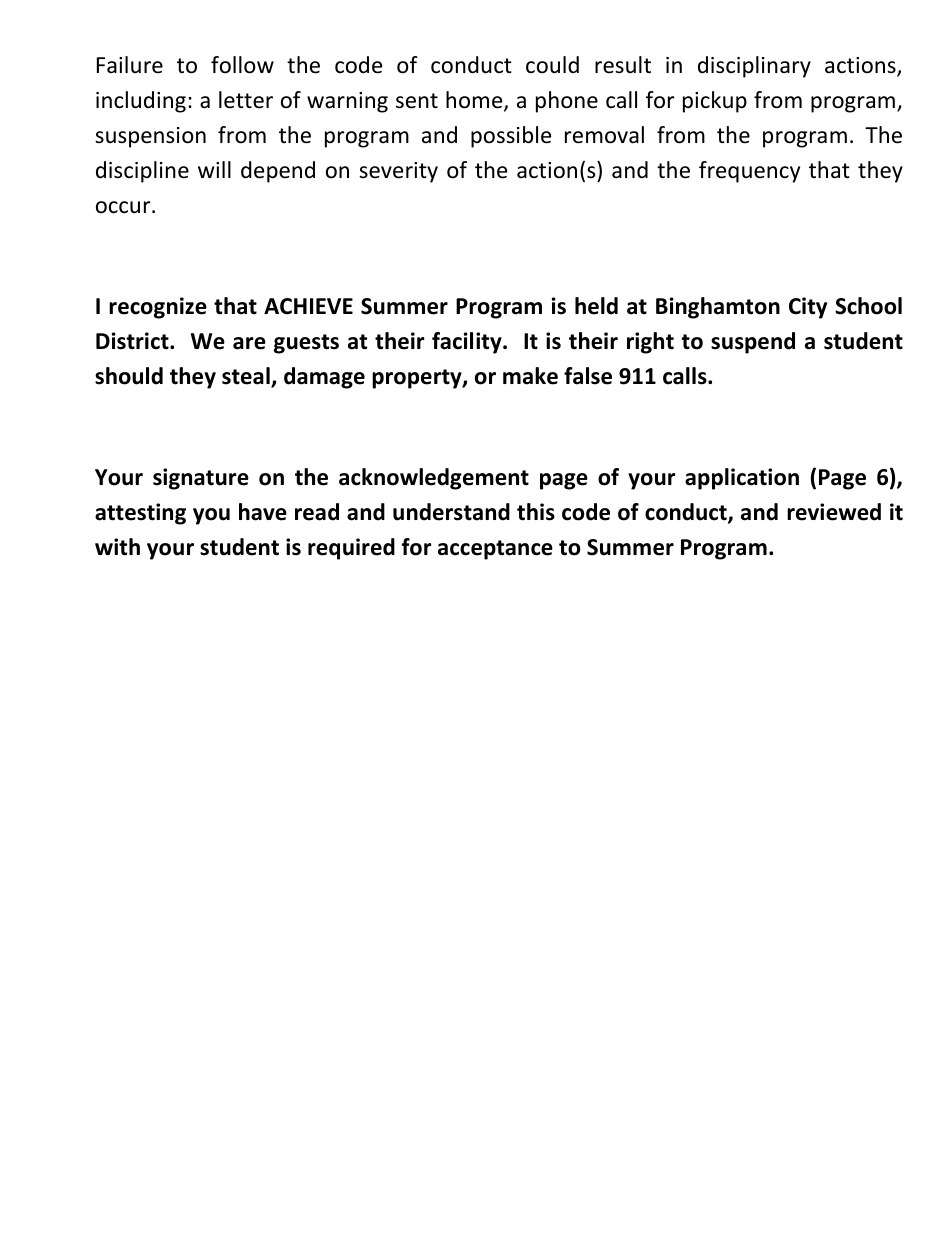 The height and width of the screenshot is (1233, 952). What do you see at coordinates (158, 308) in the screenshot?
I see `recognize` at bounding box center [158, 308].
